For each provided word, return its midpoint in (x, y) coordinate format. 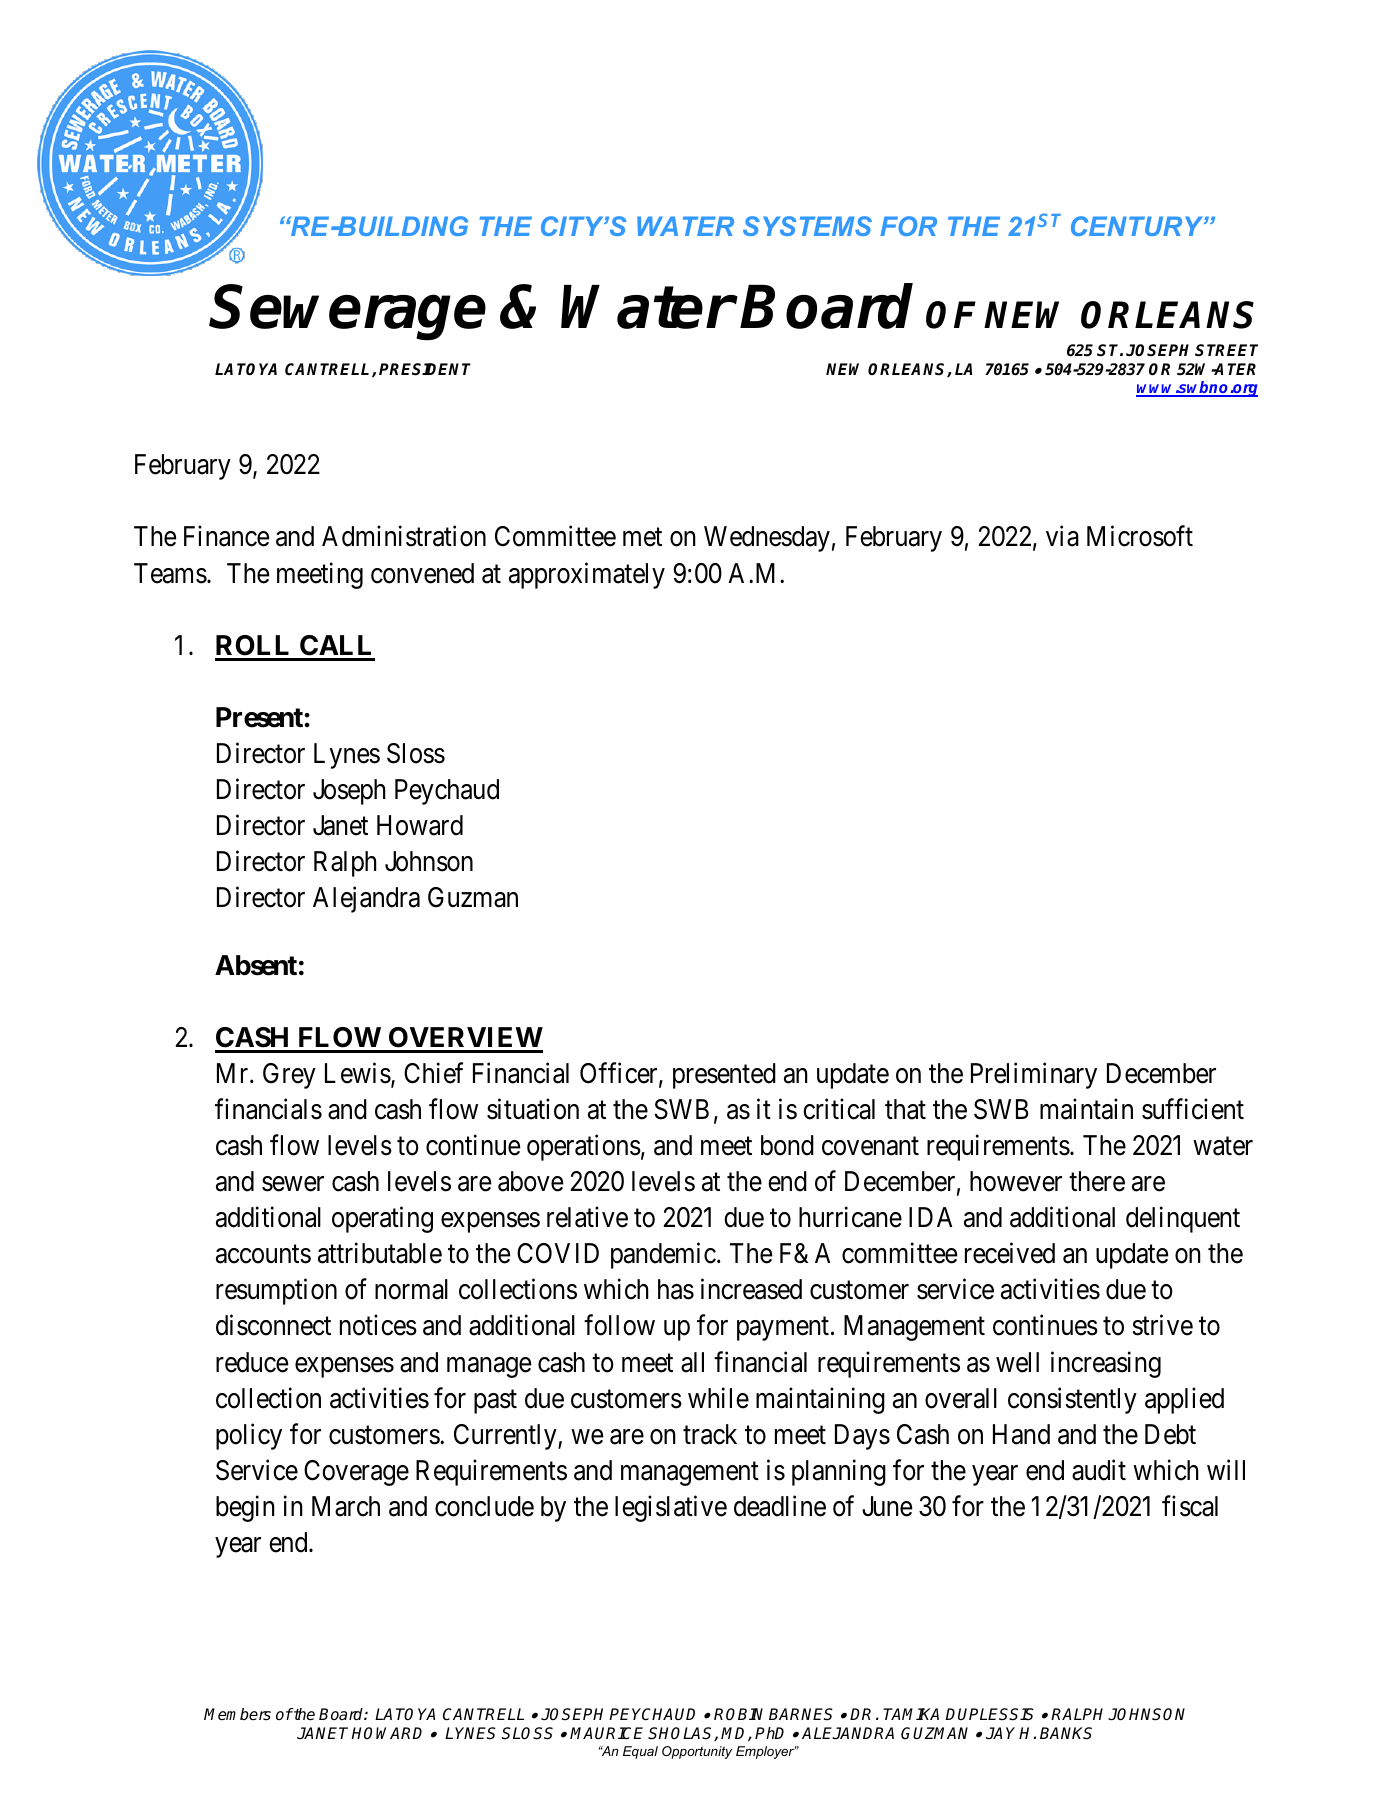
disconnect (273, 1325)
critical (839, 1109)
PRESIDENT (425, 369)
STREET (1226, 350)
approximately (587, 575)
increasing (1106, 1364)
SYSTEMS (807, 226)
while (718, 1398)
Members (237, 1714)
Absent (256, 965)
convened (422, 573)
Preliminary (1034, 1075)
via (1062, 536)
